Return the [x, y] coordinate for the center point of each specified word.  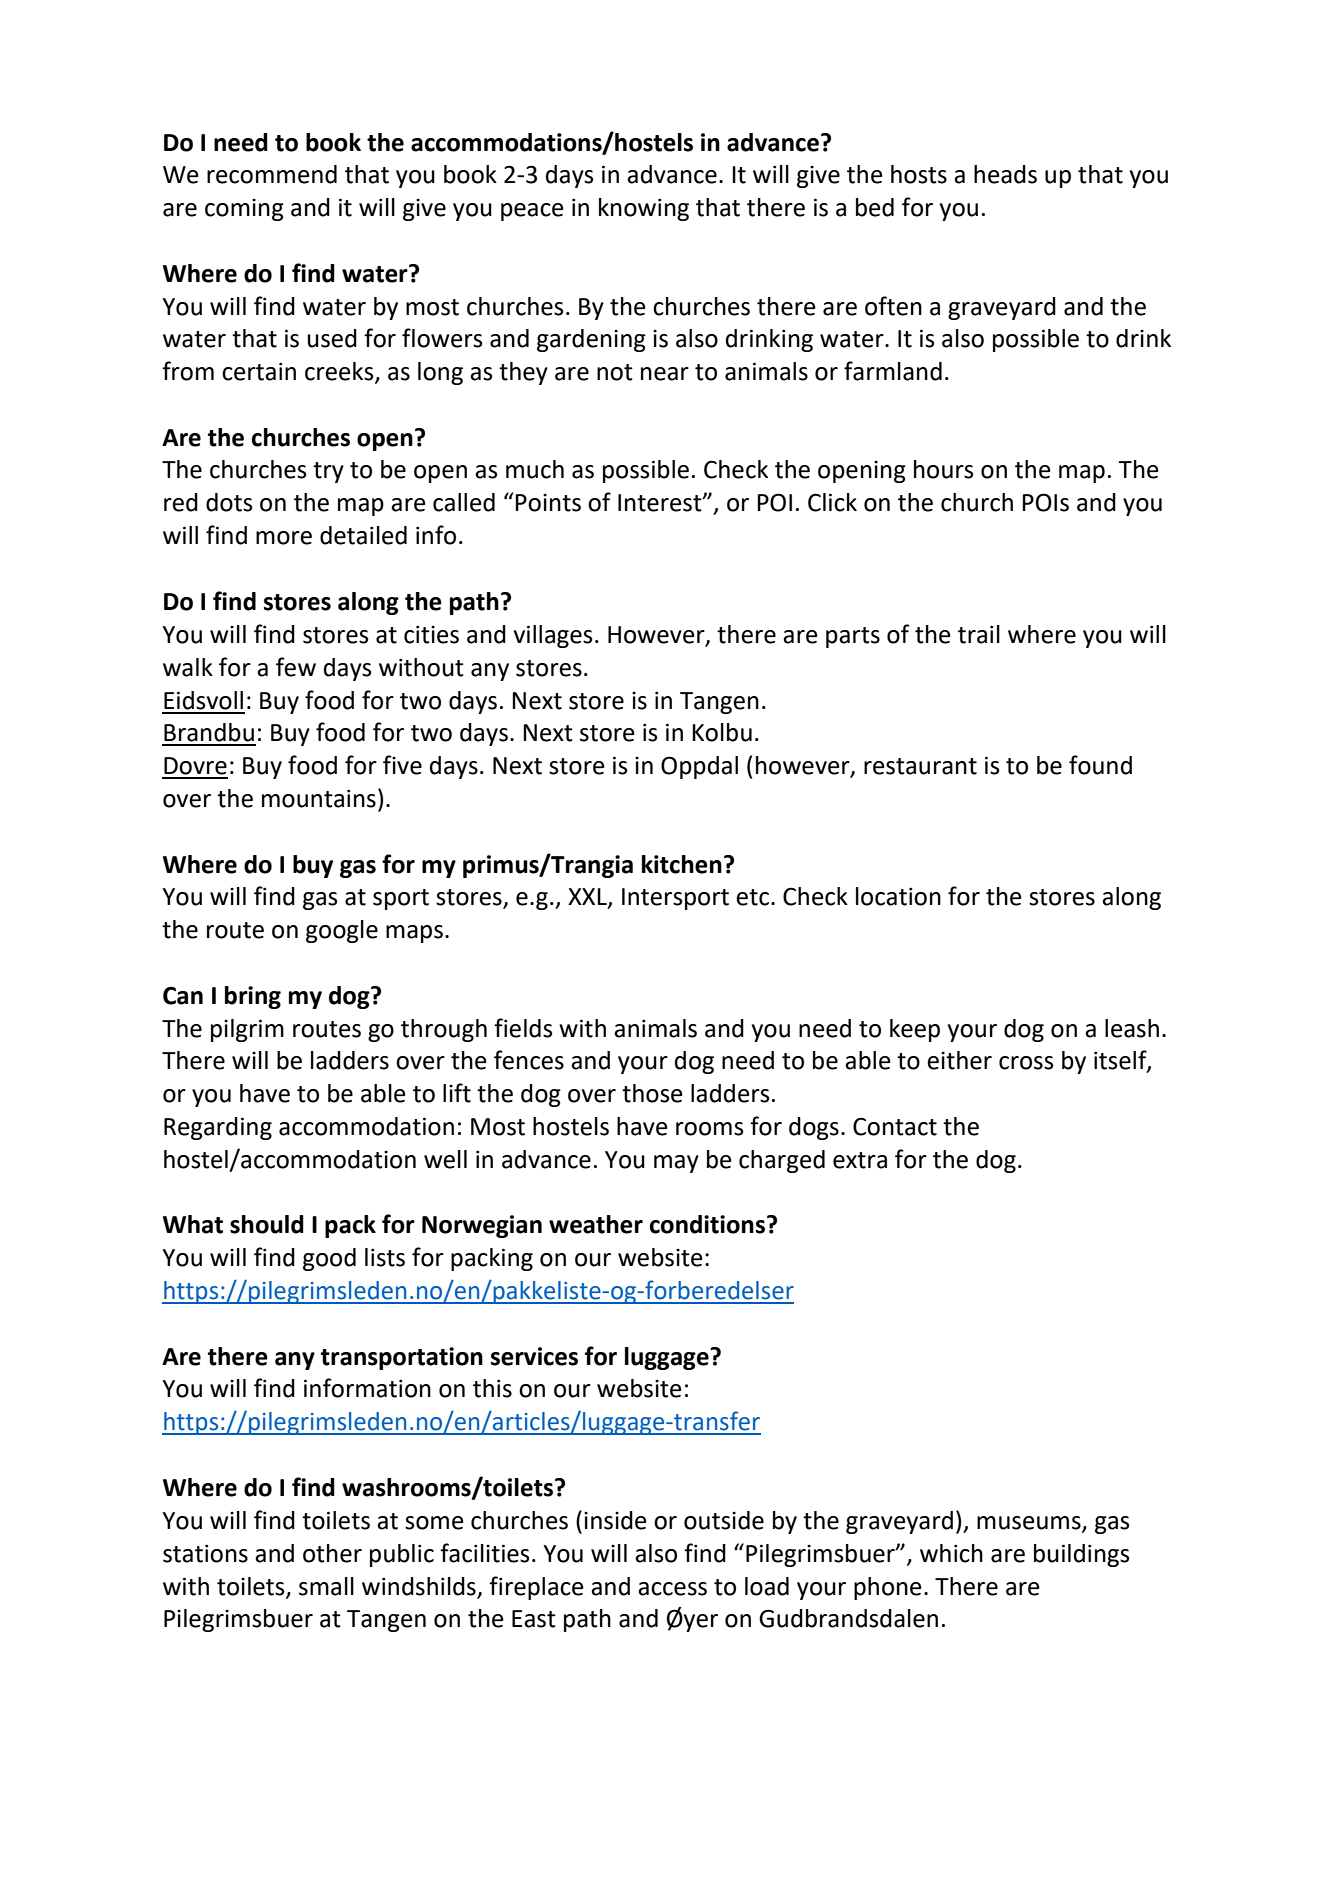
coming [244, 210]
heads [1005, 174]
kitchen [682, 864]
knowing [644, 209]
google [342, 931]
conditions [707, 1224]
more [284, 538]
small [326, 1586]
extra [860, 1160]
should [267, 1224]
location [898, 896]
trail [979, 634]
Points [548, 503]
